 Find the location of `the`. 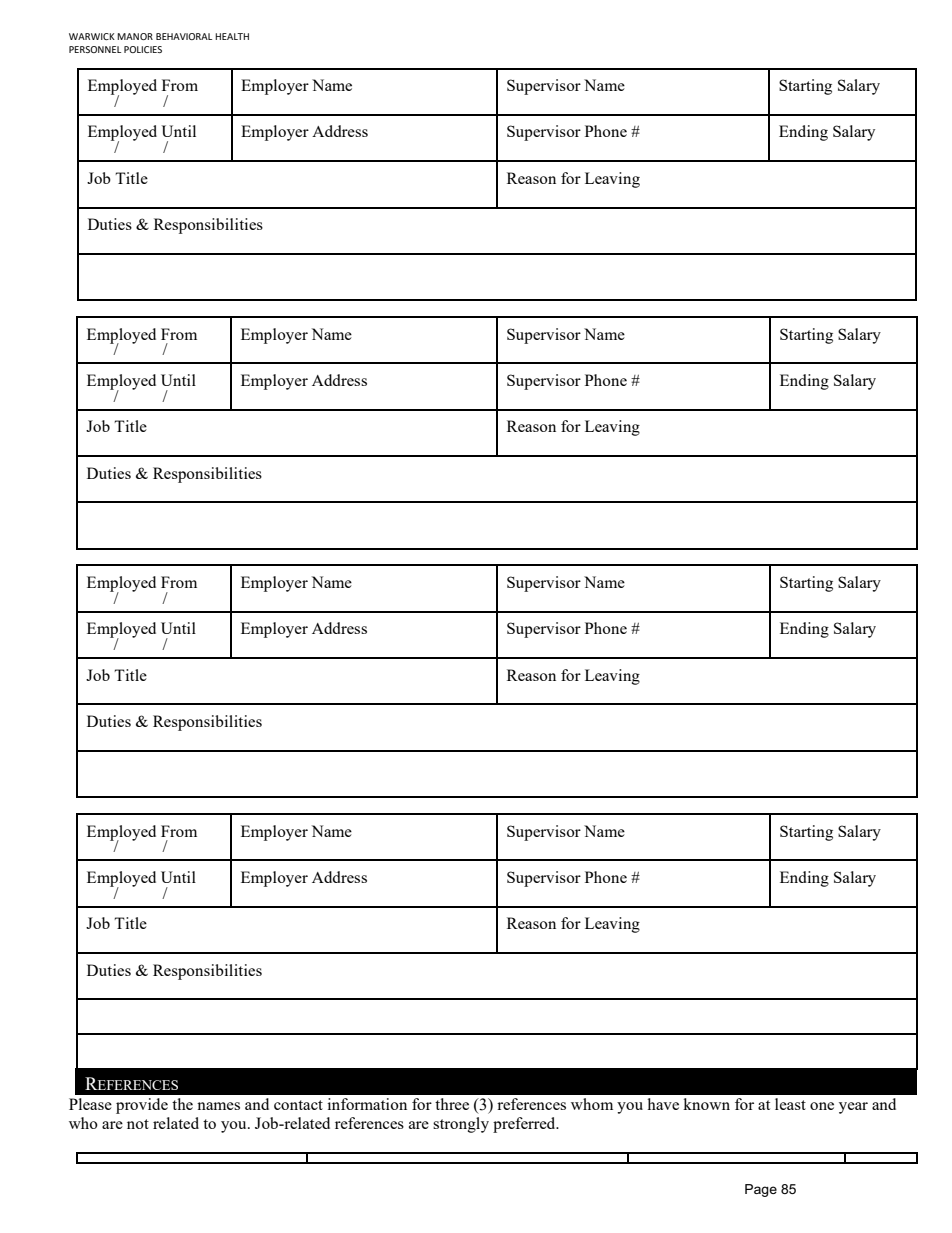

the is located at coordinates (182, 1104).
